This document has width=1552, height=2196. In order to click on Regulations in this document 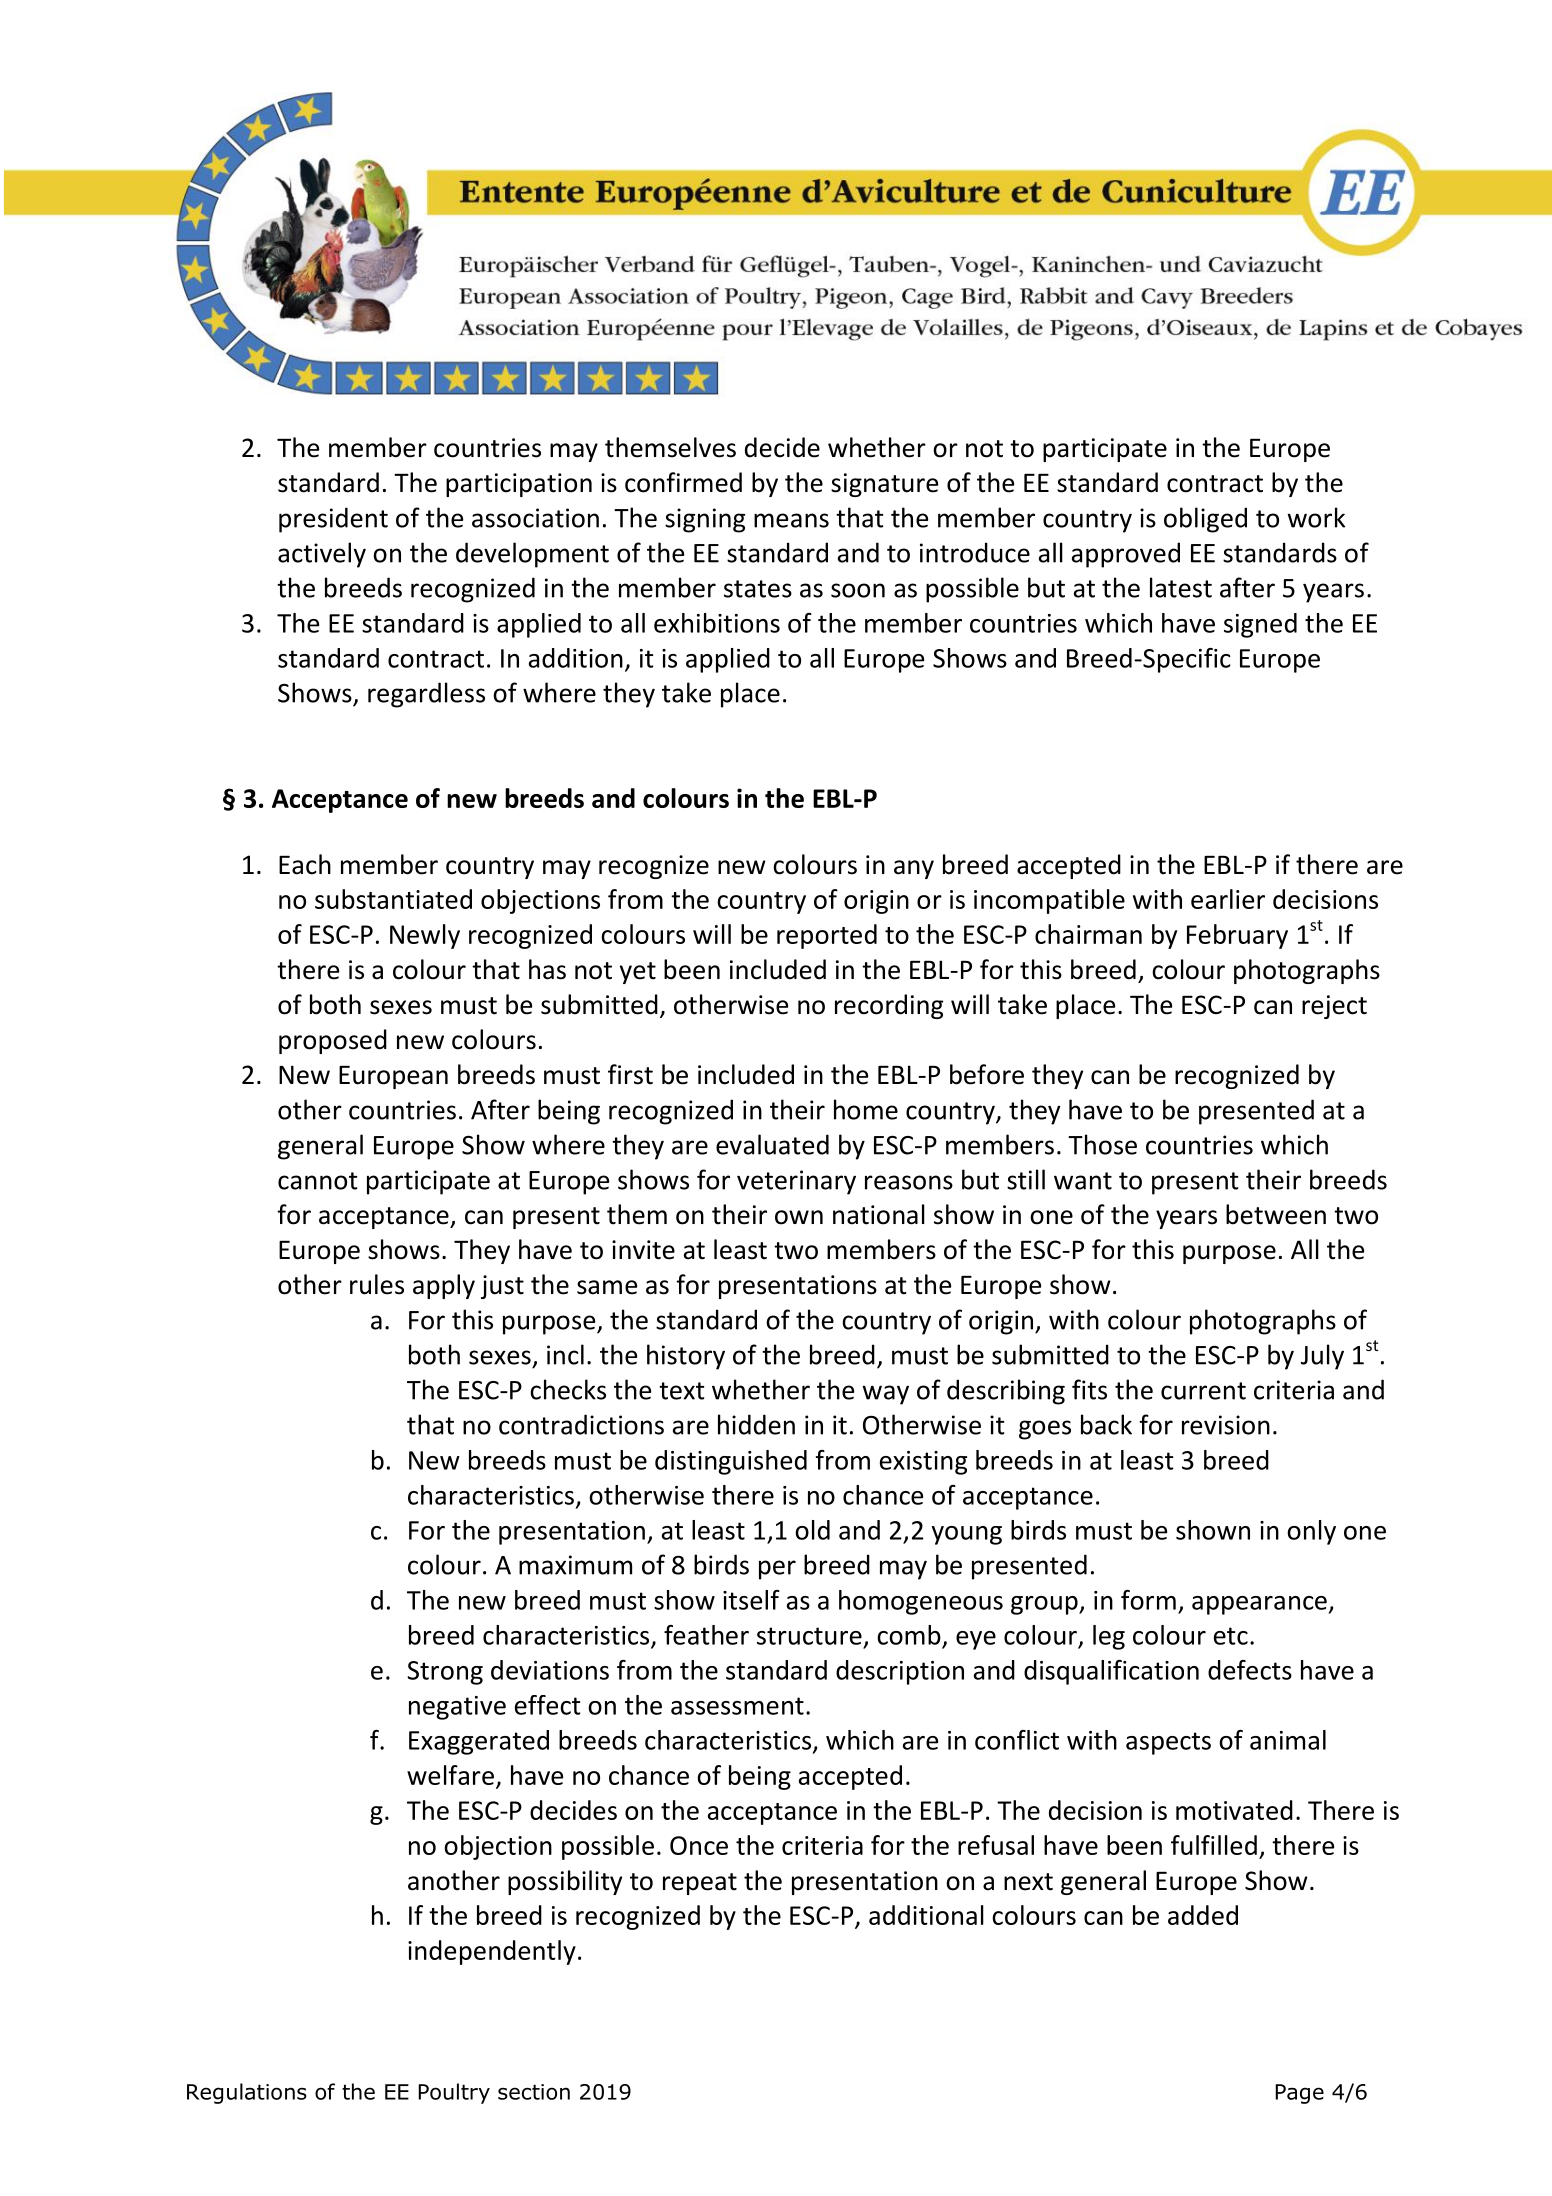, I will do `click(247, 2093)`.
